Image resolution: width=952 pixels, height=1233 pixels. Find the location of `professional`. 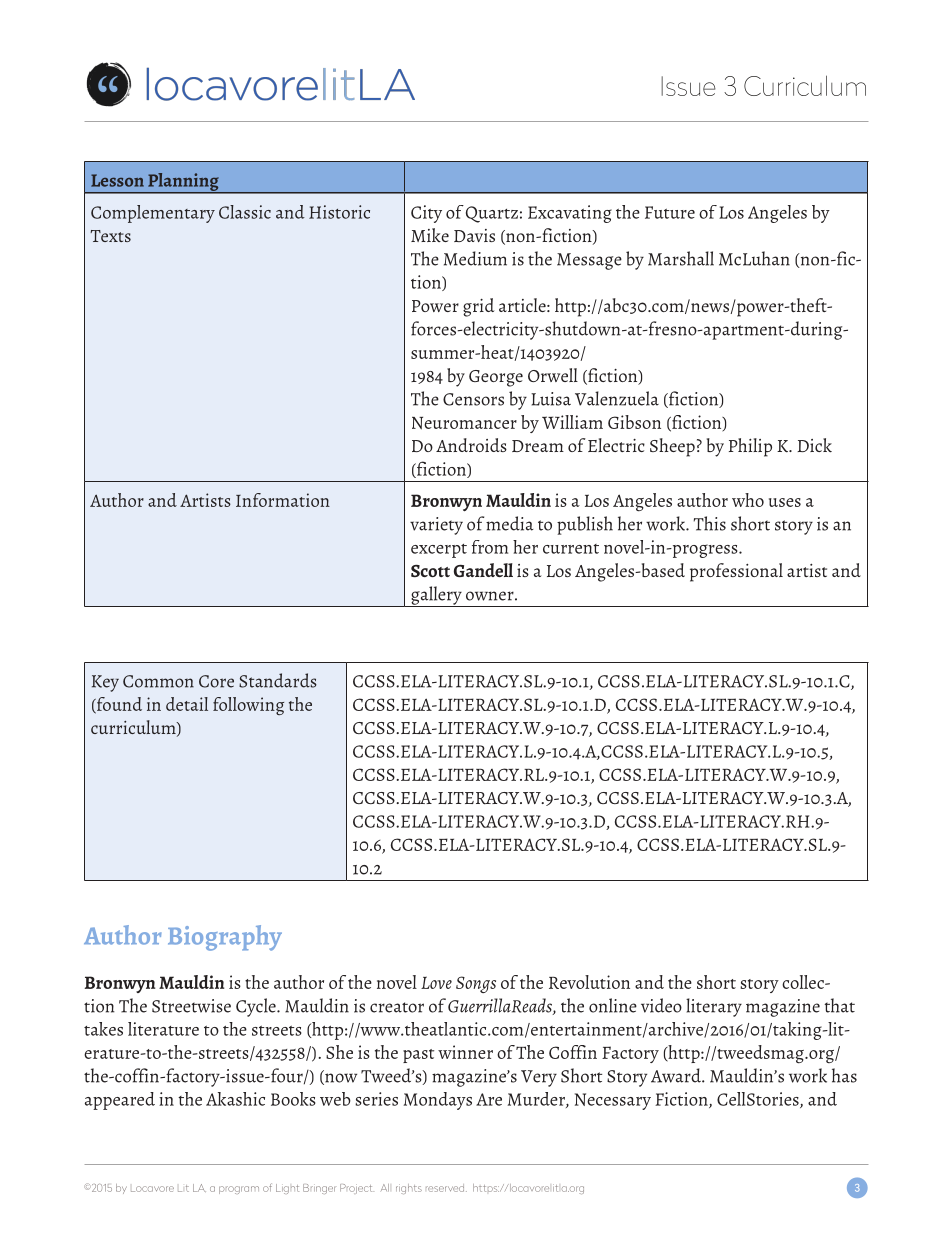

professional is located at coordinates (736, 572).
